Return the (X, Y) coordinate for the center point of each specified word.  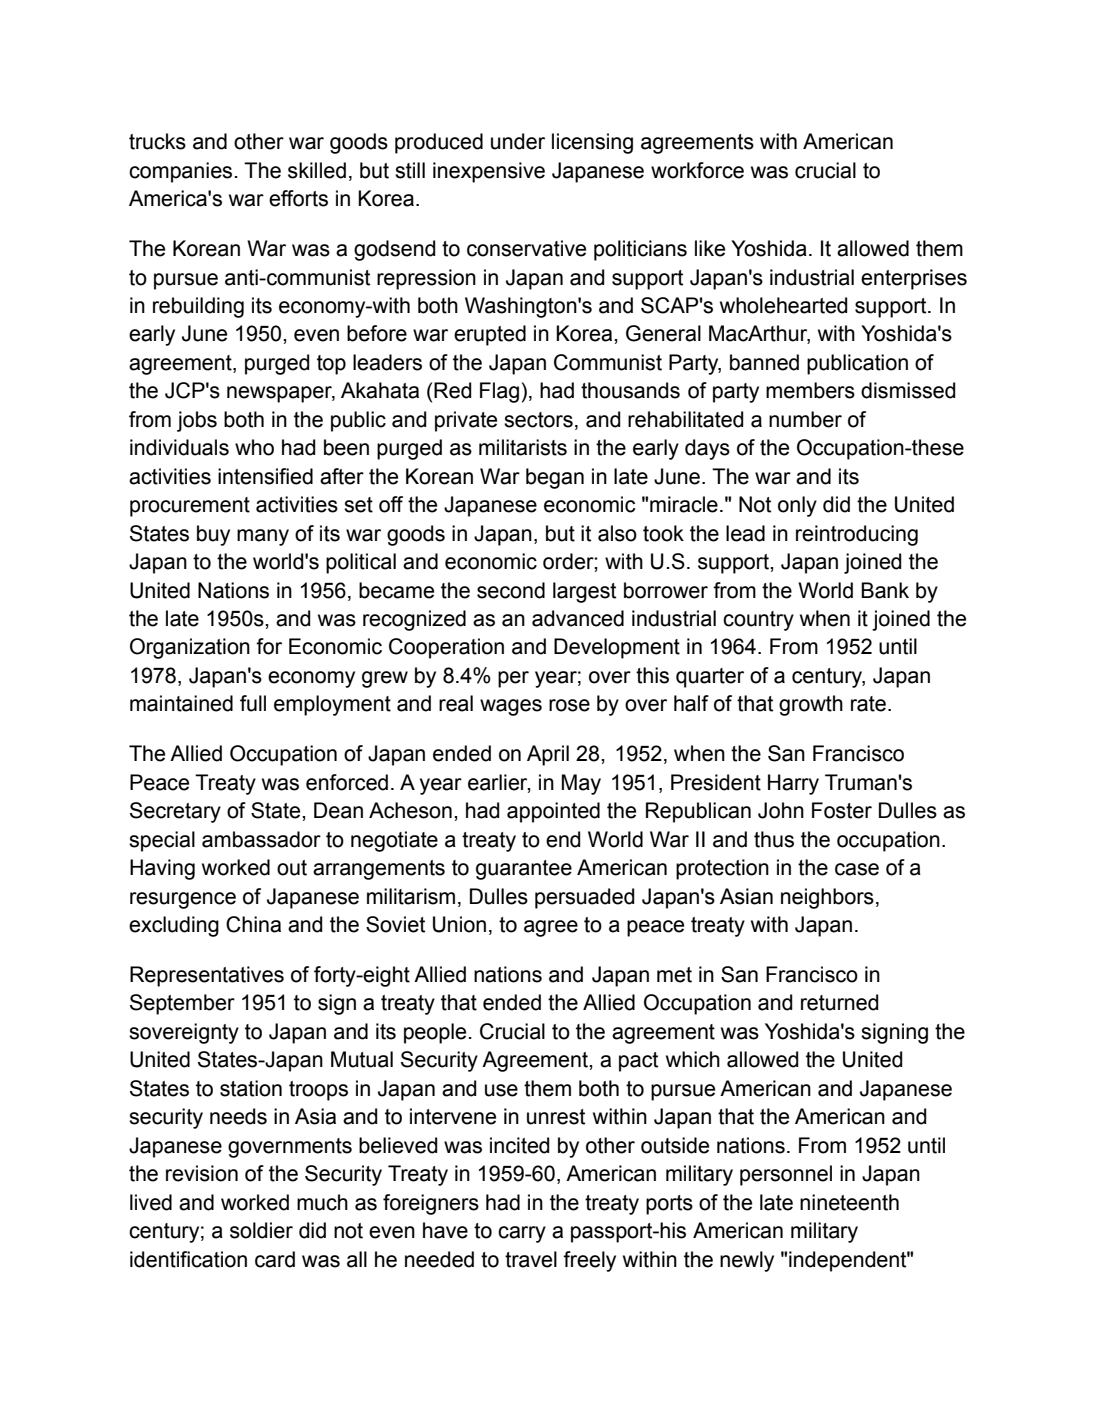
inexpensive (489, 172)
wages (511, 707)
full (253, 703)
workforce (697, 170)
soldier (261, 1230)
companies (180, 172)
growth (811, 705)
